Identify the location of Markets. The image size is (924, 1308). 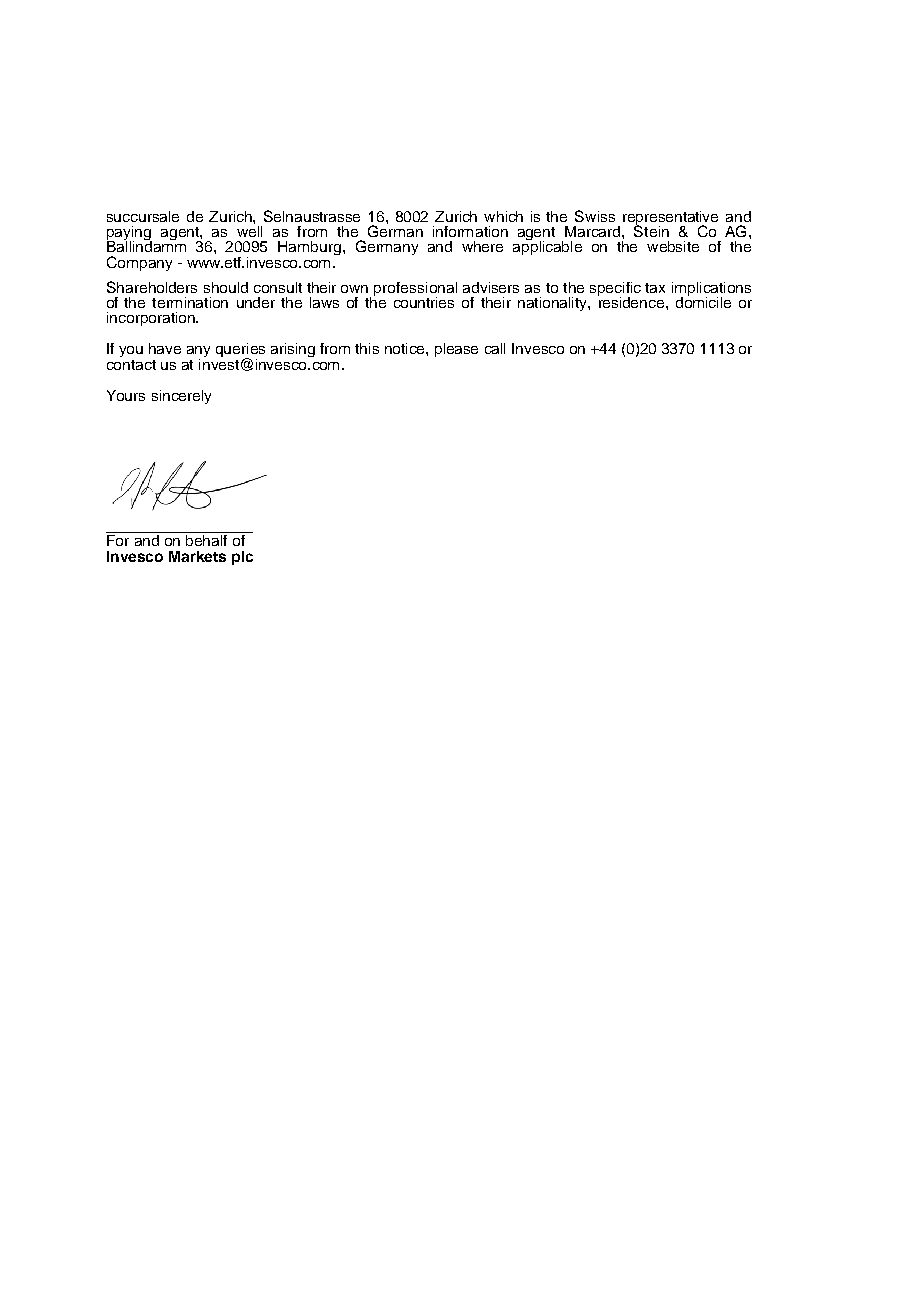
(197, 556).
